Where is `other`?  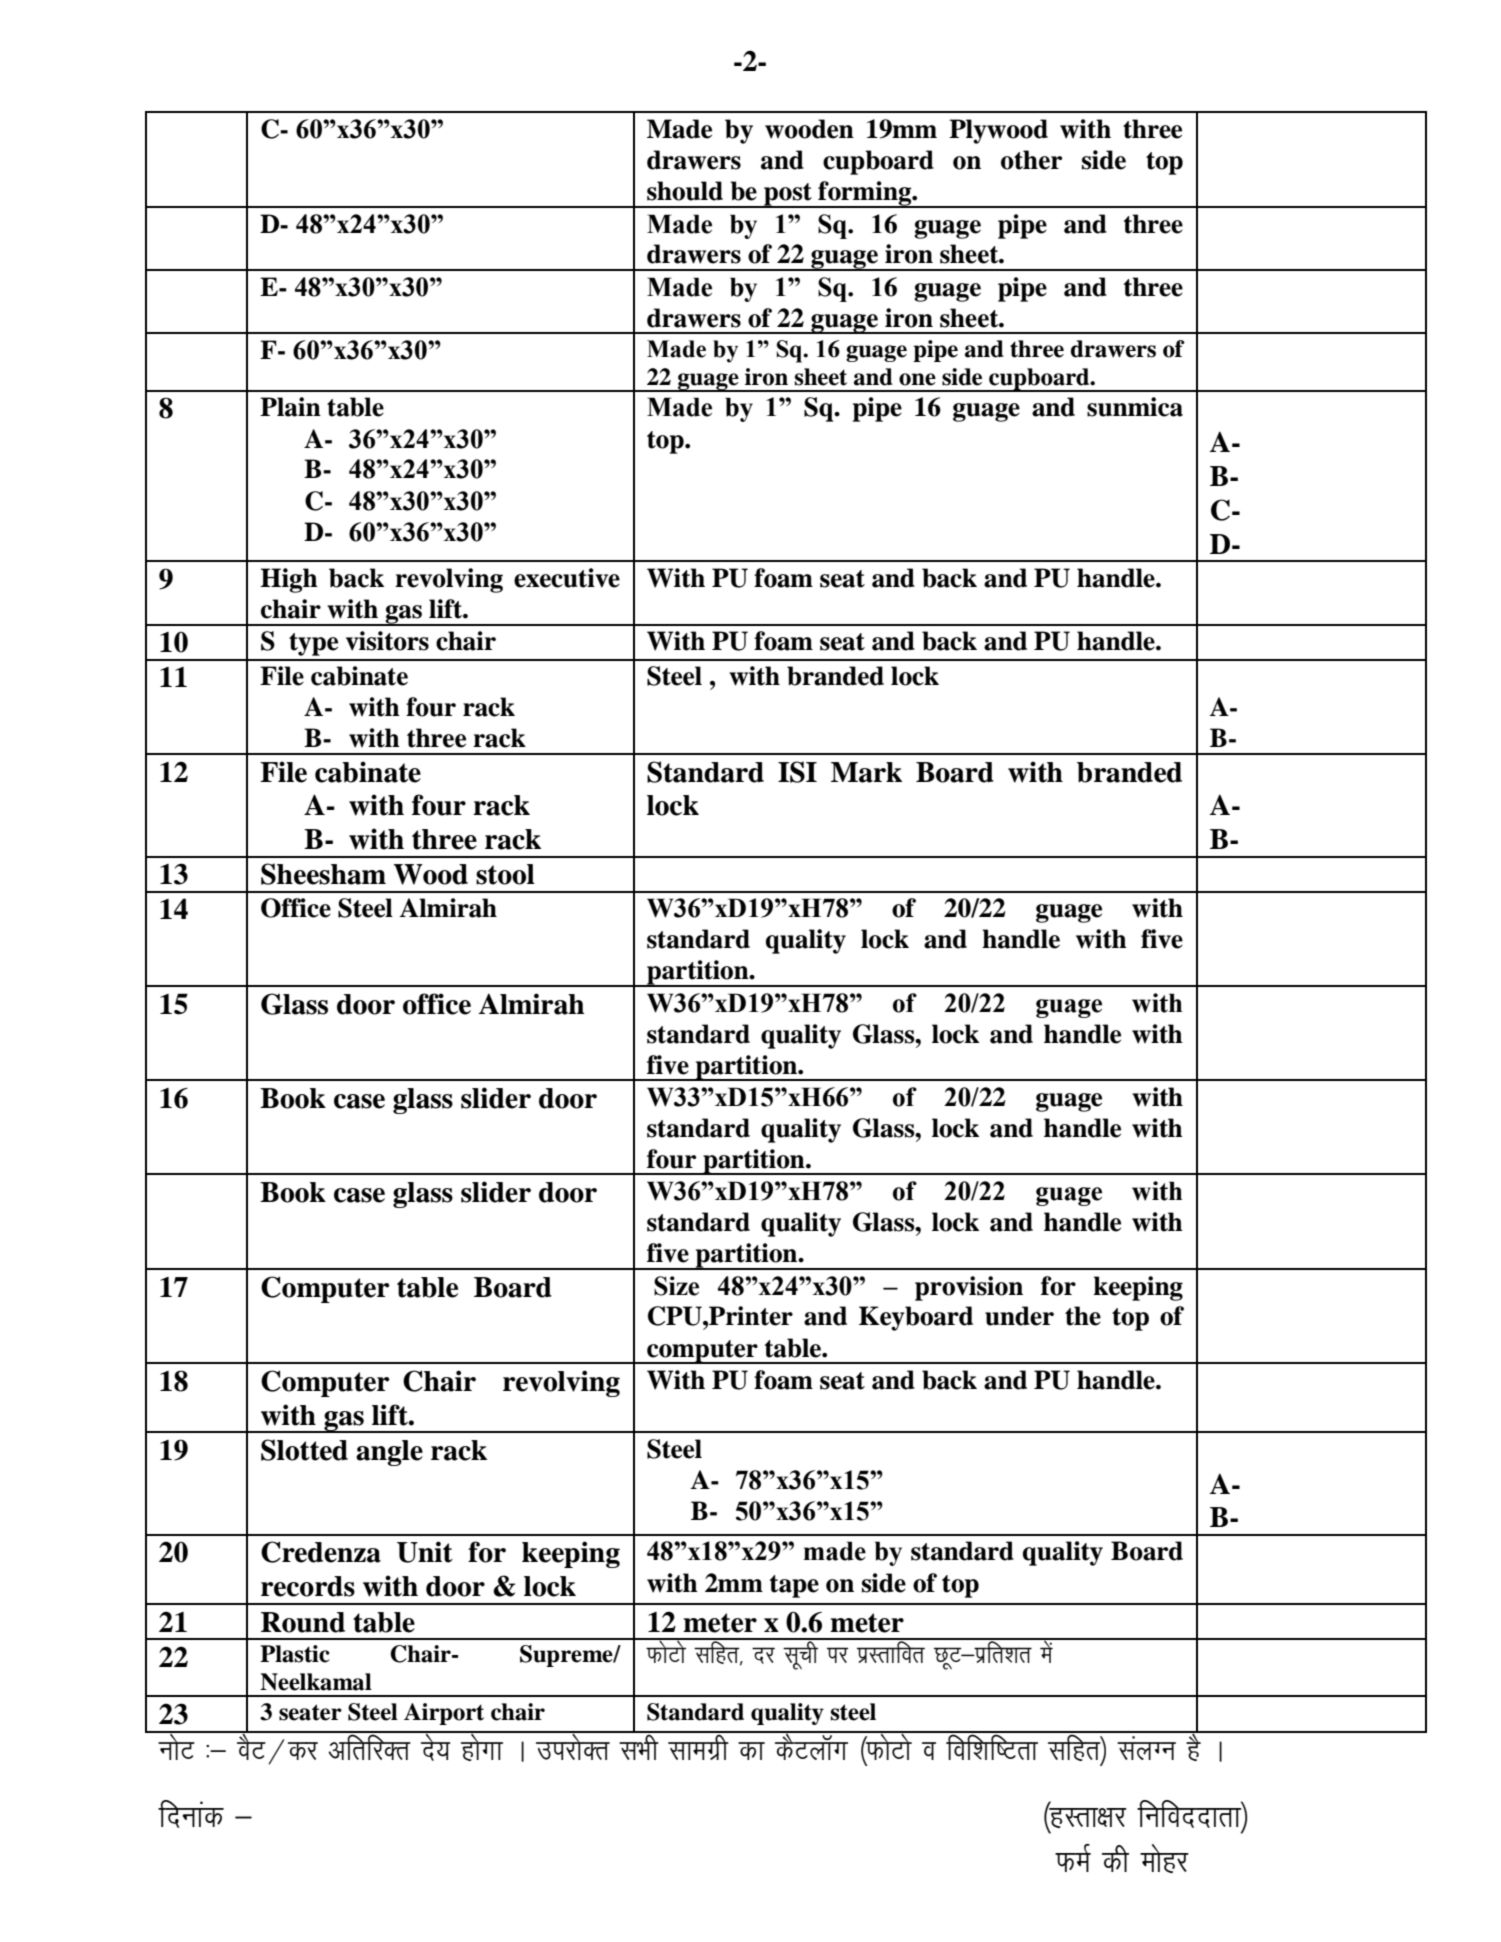
other is located at coordinates (1031, 160).
